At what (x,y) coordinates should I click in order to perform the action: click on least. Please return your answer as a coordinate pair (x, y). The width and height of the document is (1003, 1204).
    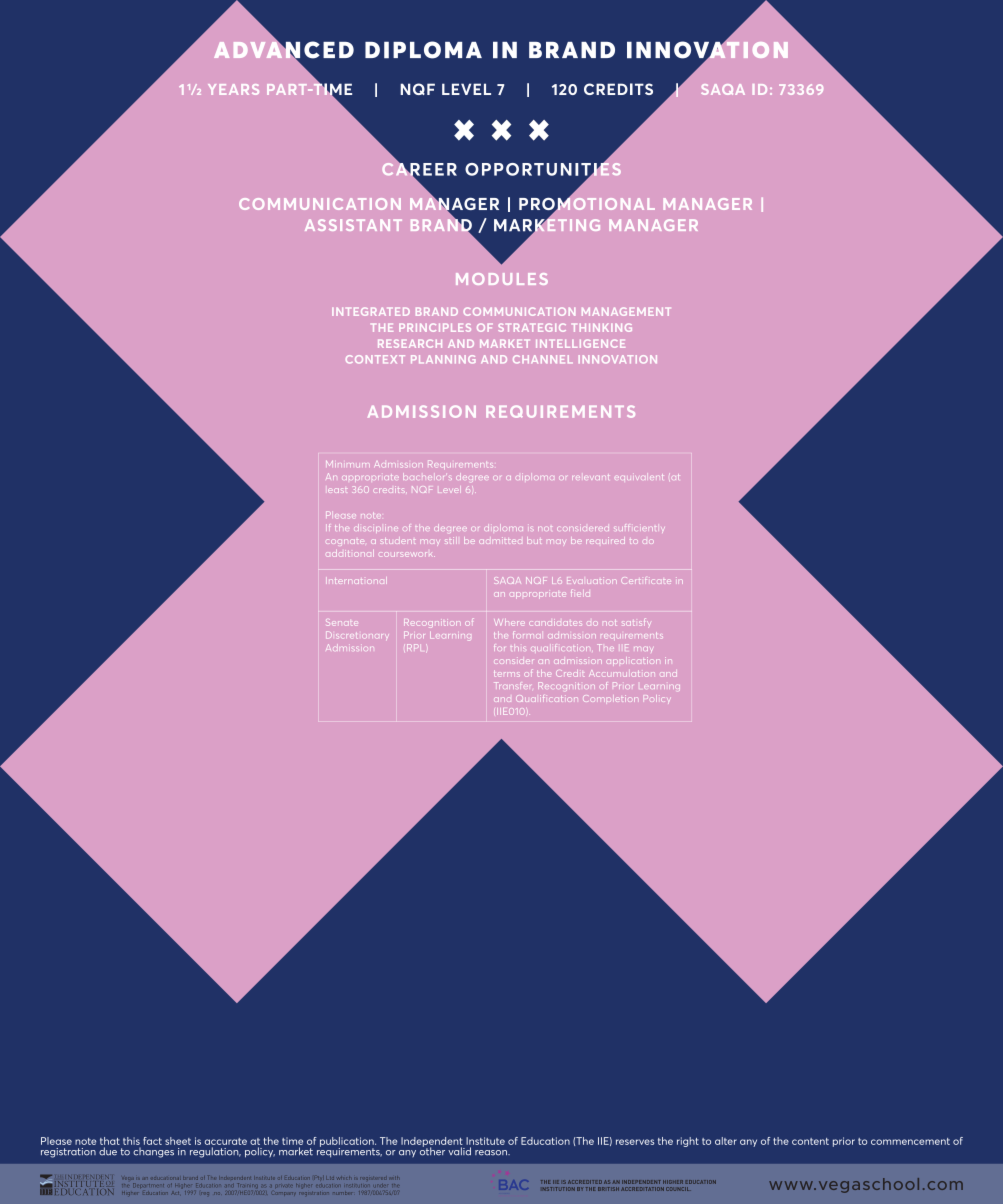
    Looking at the image, I should click on (337, 490).
